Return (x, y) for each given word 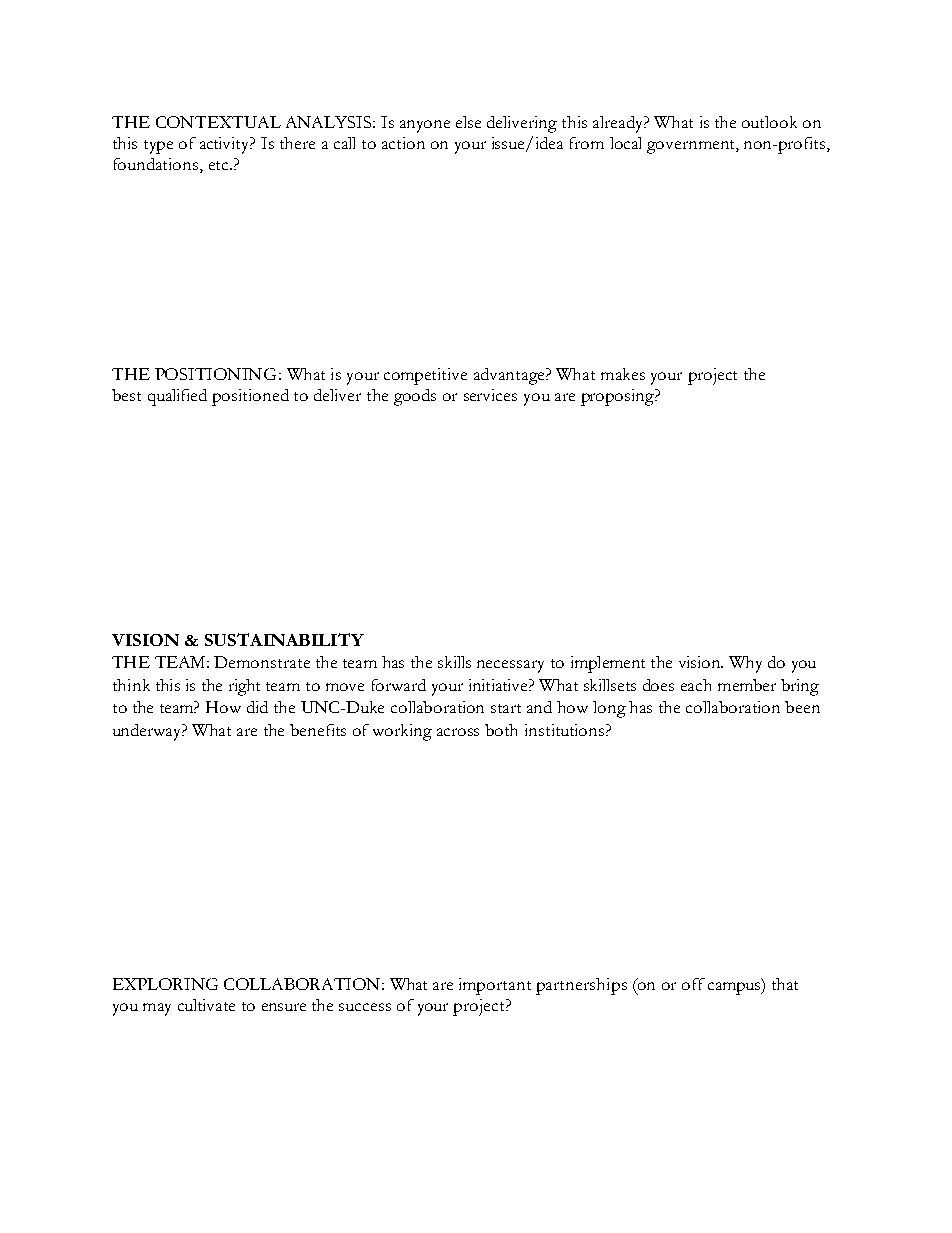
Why (745, 664)
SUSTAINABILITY (284, 639)
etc (220, 165)
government (692, 147)
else (468, 122)
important (495, 986)
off (693, 984)
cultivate (206, 1005)
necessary (510, 666)
